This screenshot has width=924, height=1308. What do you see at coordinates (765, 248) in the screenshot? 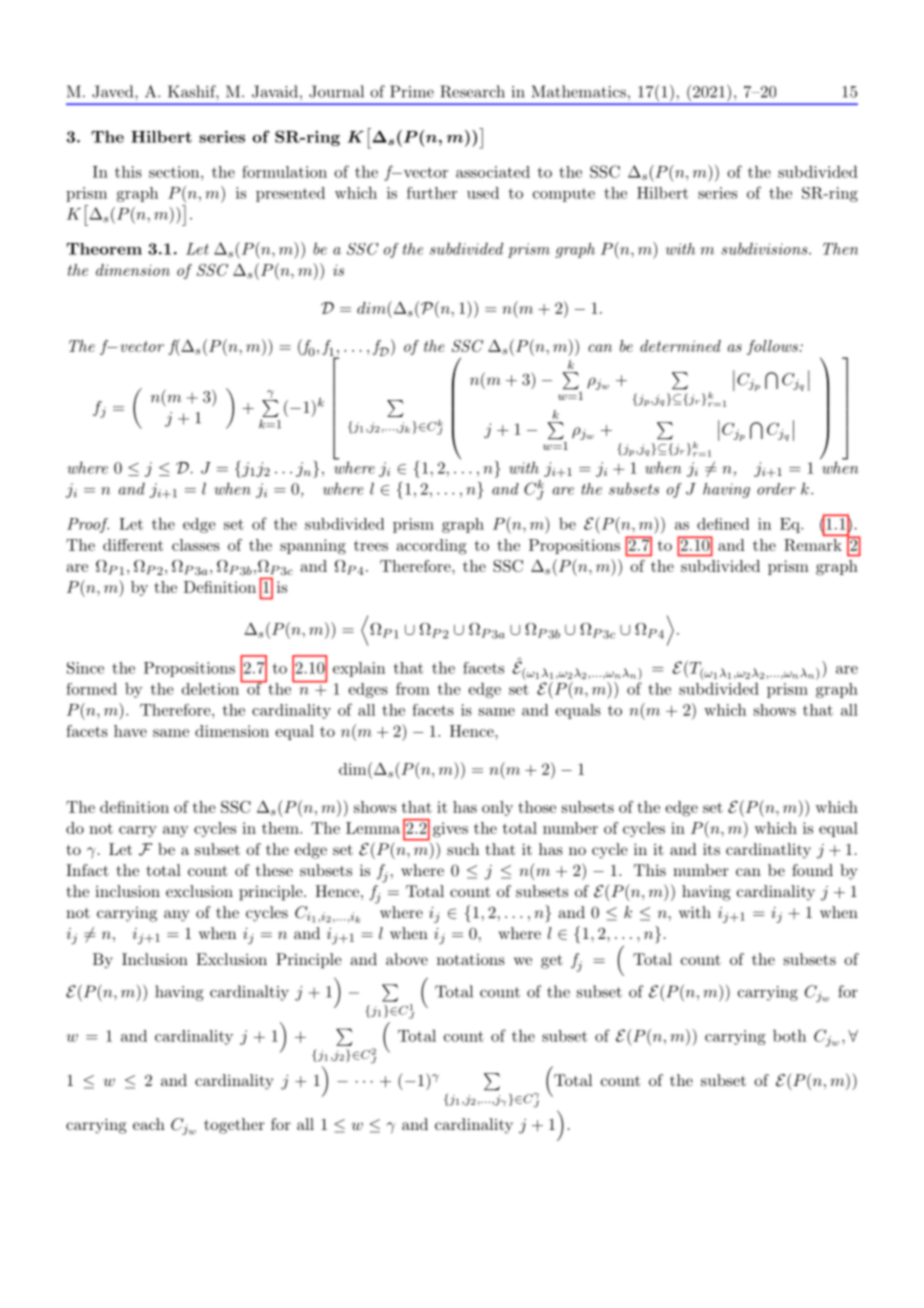
I see `subdivisions` at bounding box center [765, 248].
